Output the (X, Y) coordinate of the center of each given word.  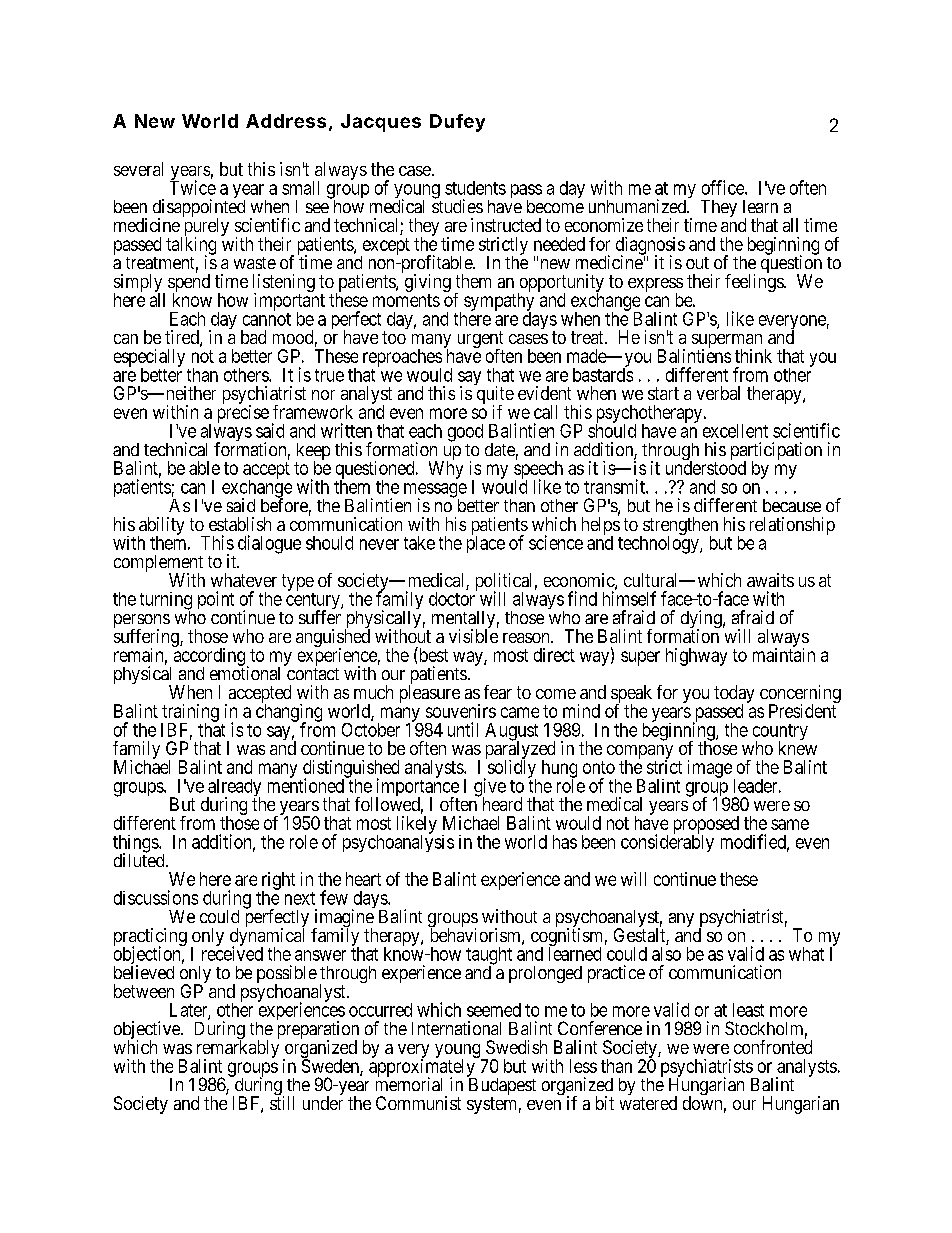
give (490, 788)
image (710, 769)
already (234, 789)
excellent (735, 431)
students (475, 188)
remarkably (238, 1050)
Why (446, 470)
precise (243, 414)
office (724, 187)
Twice (193, 187)
